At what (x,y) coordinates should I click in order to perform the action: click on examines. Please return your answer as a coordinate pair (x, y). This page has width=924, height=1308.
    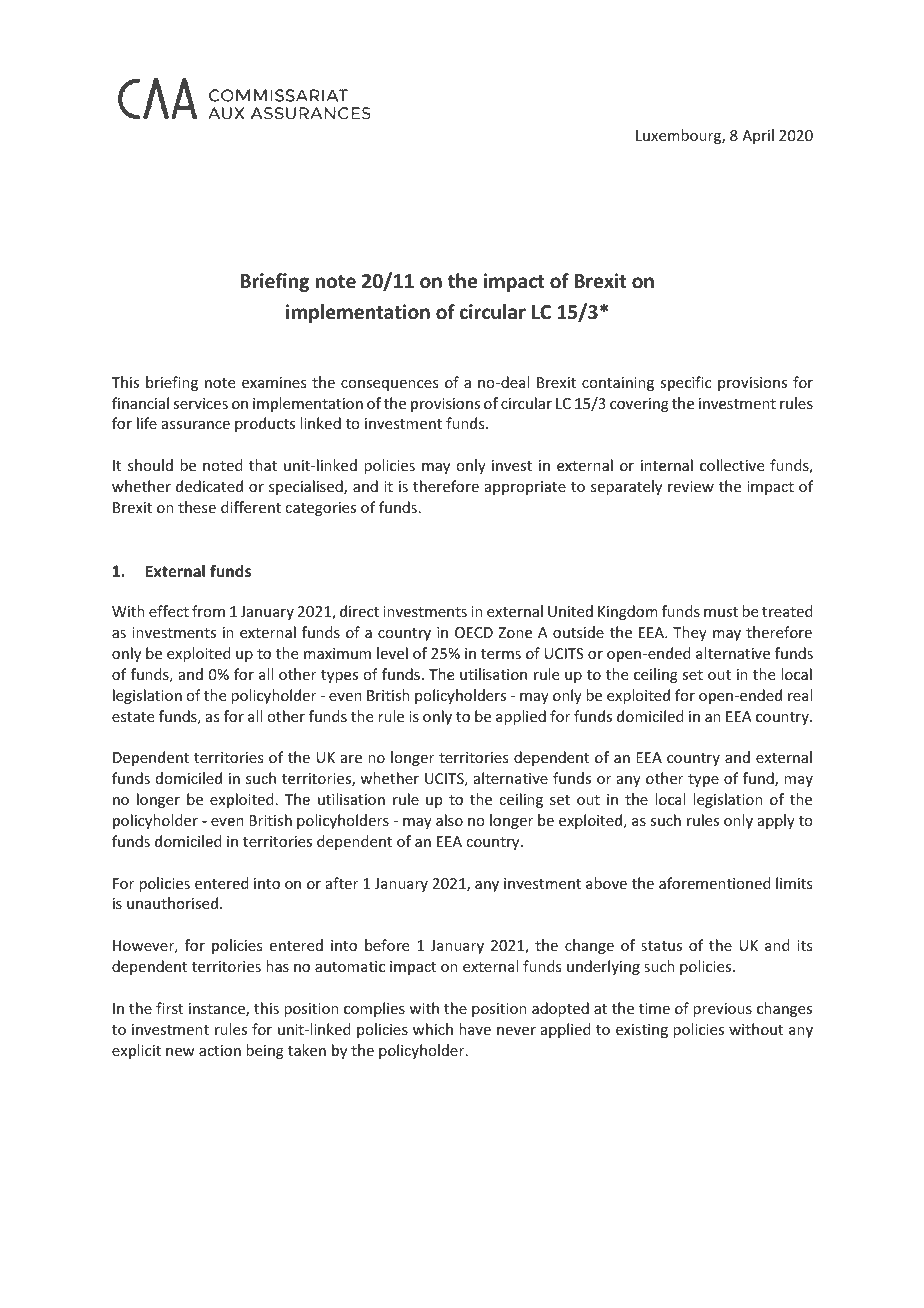
    Looking at the image, I should click on (274, 382).
